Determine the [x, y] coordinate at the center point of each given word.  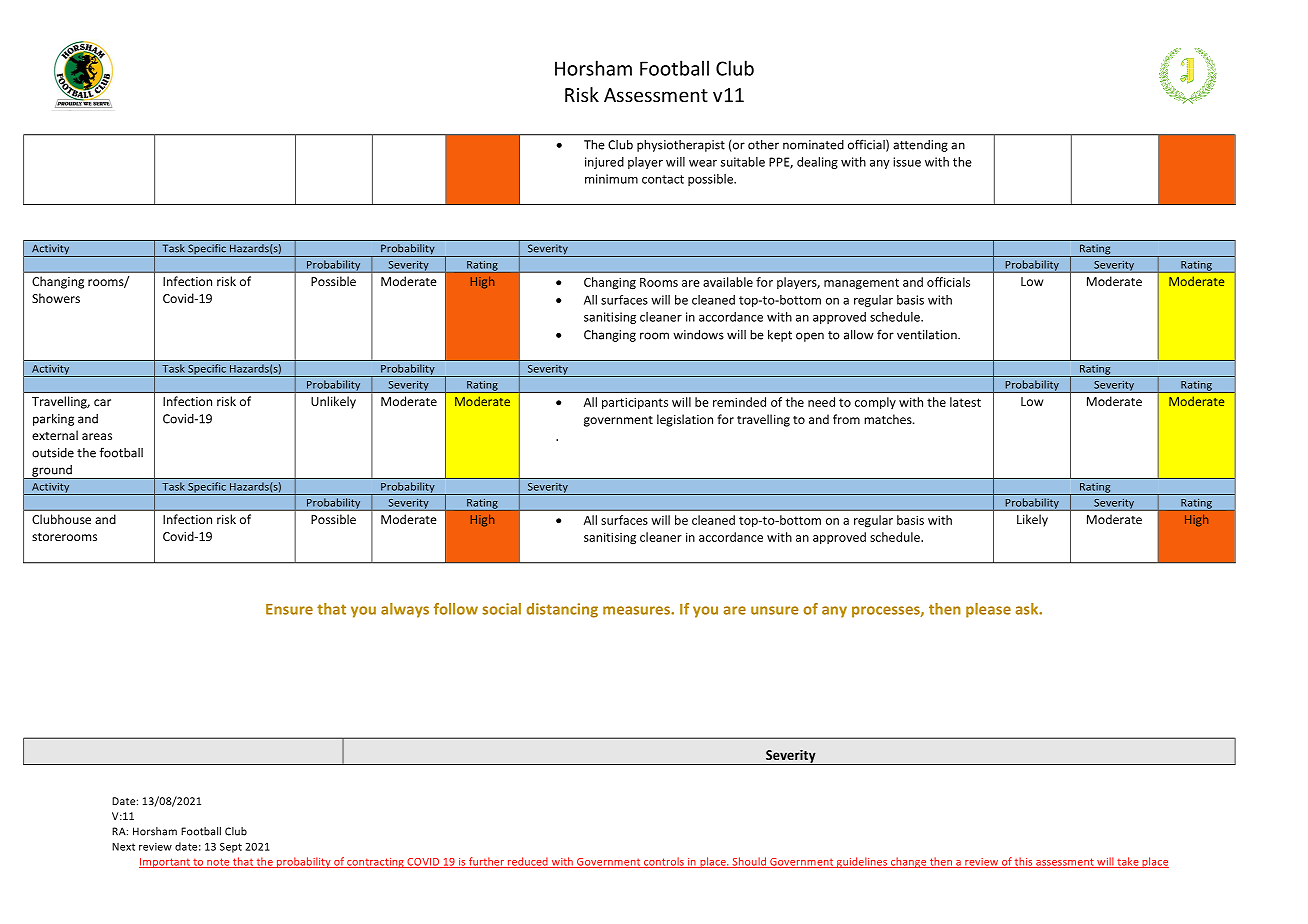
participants [635, 403]
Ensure [289, 609]
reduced [528, 862]
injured [604, 163]
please [988, 610]
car [102, 402]
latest [965, 402]
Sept [231, 848]
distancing [562, 610]
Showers [56, 298]
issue [907, 162]
